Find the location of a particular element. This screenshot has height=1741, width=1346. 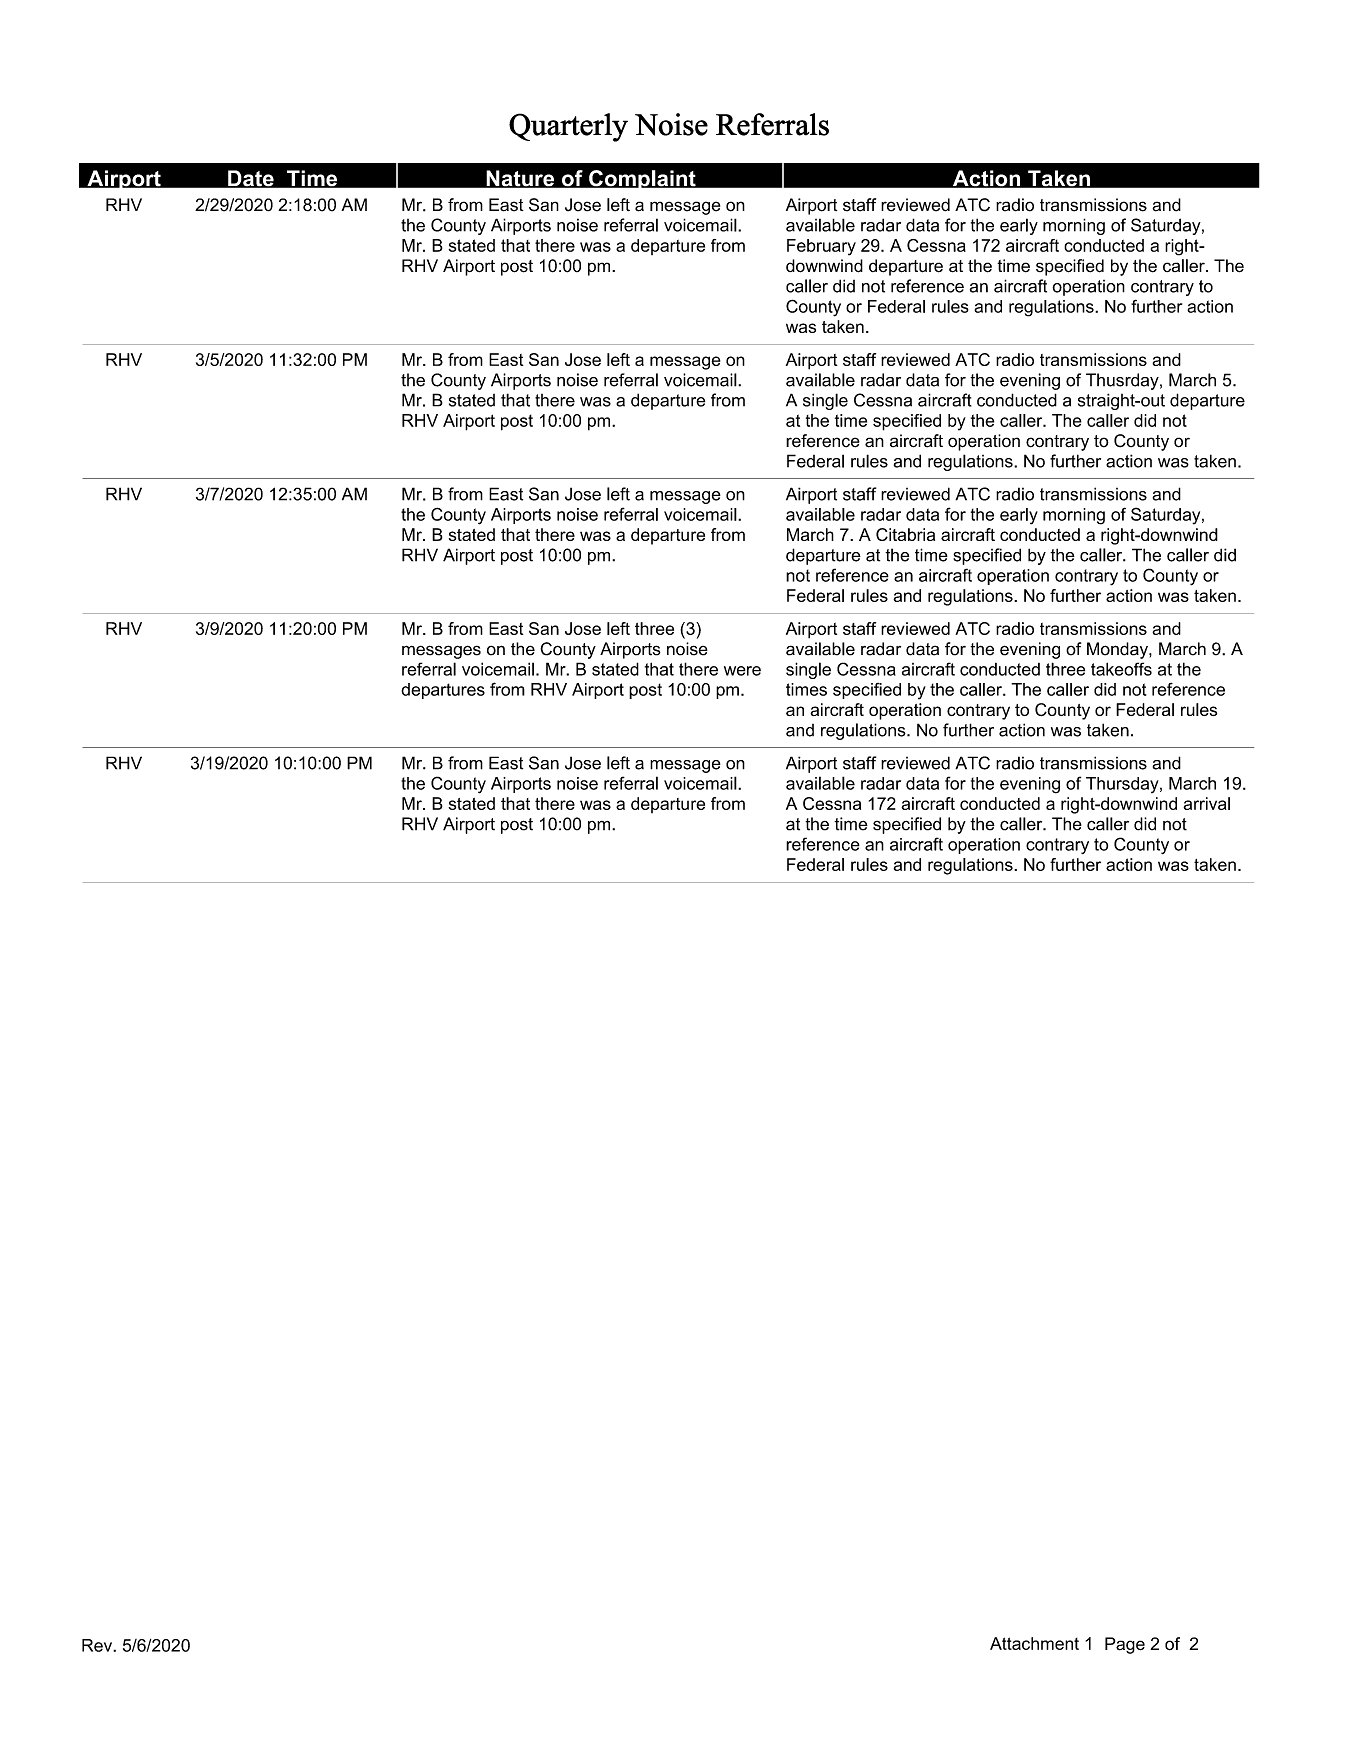

February is located at coordinates (821, 247).
